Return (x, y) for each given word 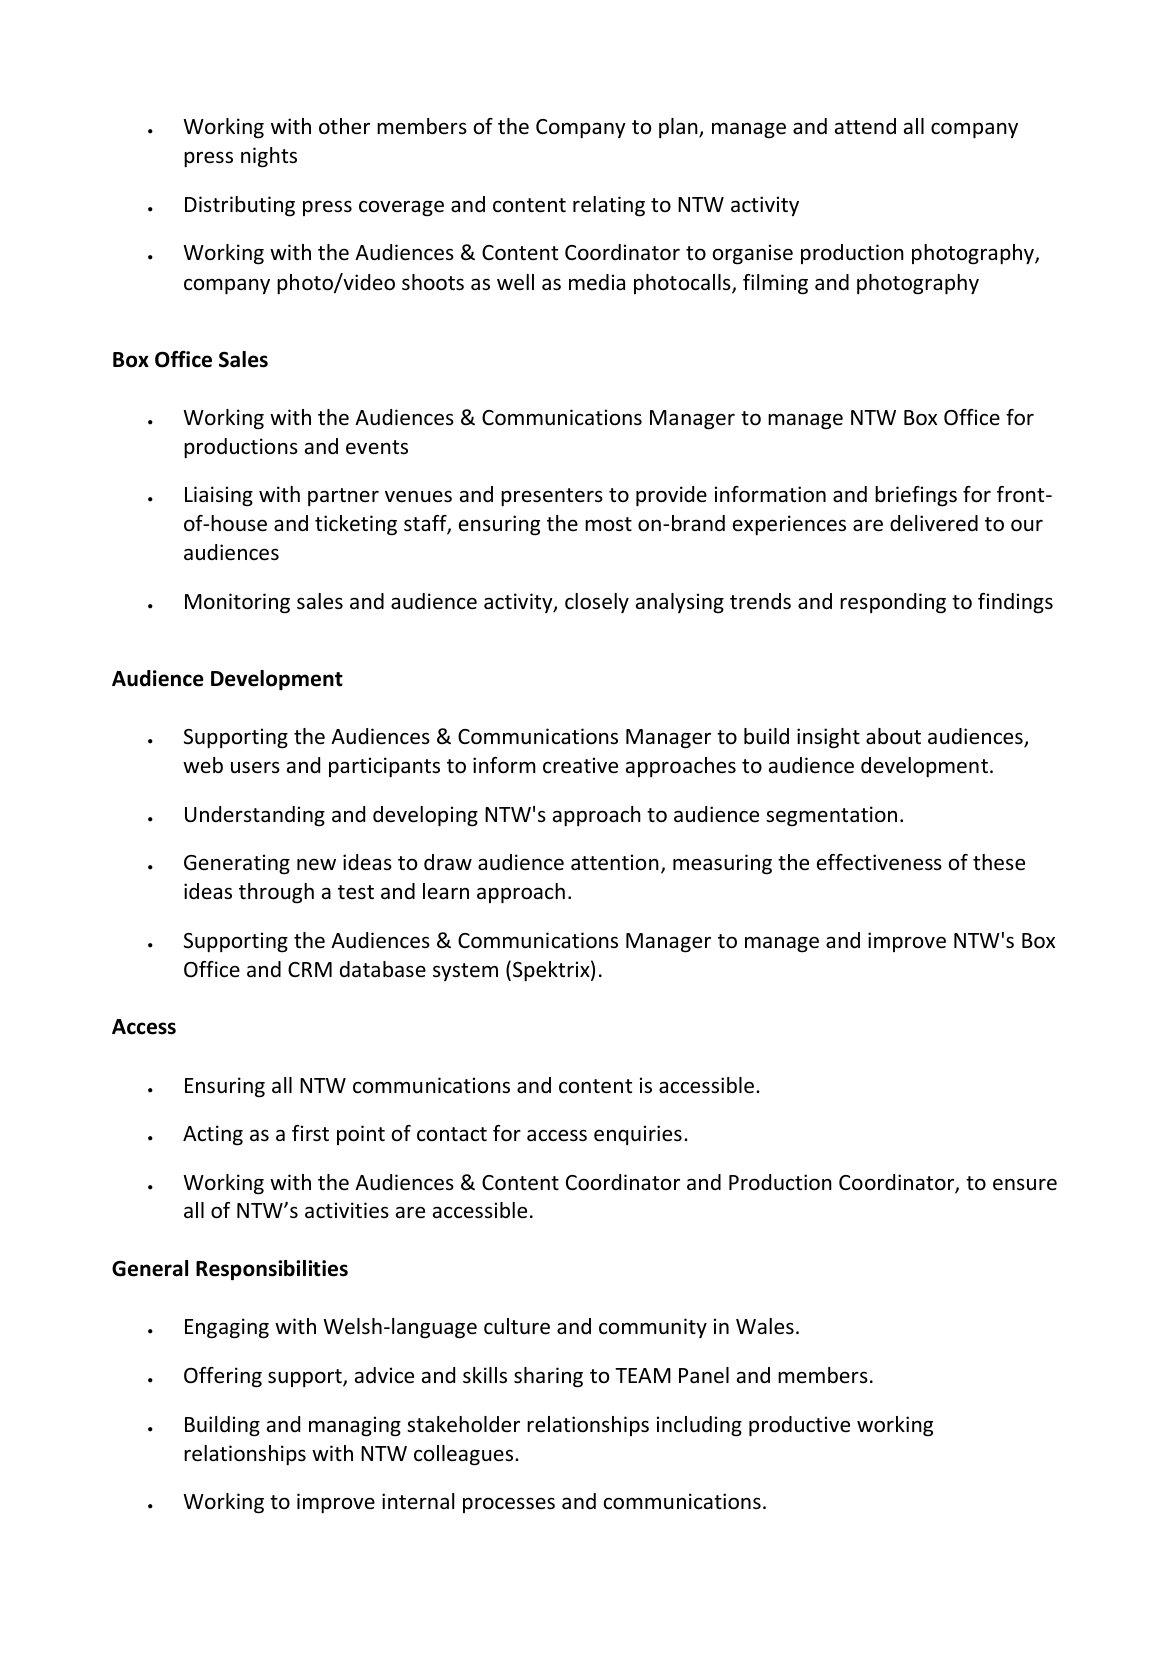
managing (355, 1426)
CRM (310, 969)
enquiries (638, 1135)
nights (269, 157)
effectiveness (879, 862)
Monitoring (237, 603)
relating (609, 206)
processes (509, 1505)
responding (893, 603)
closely (597, 603)
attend (865, 126)
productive (799, 1426)
